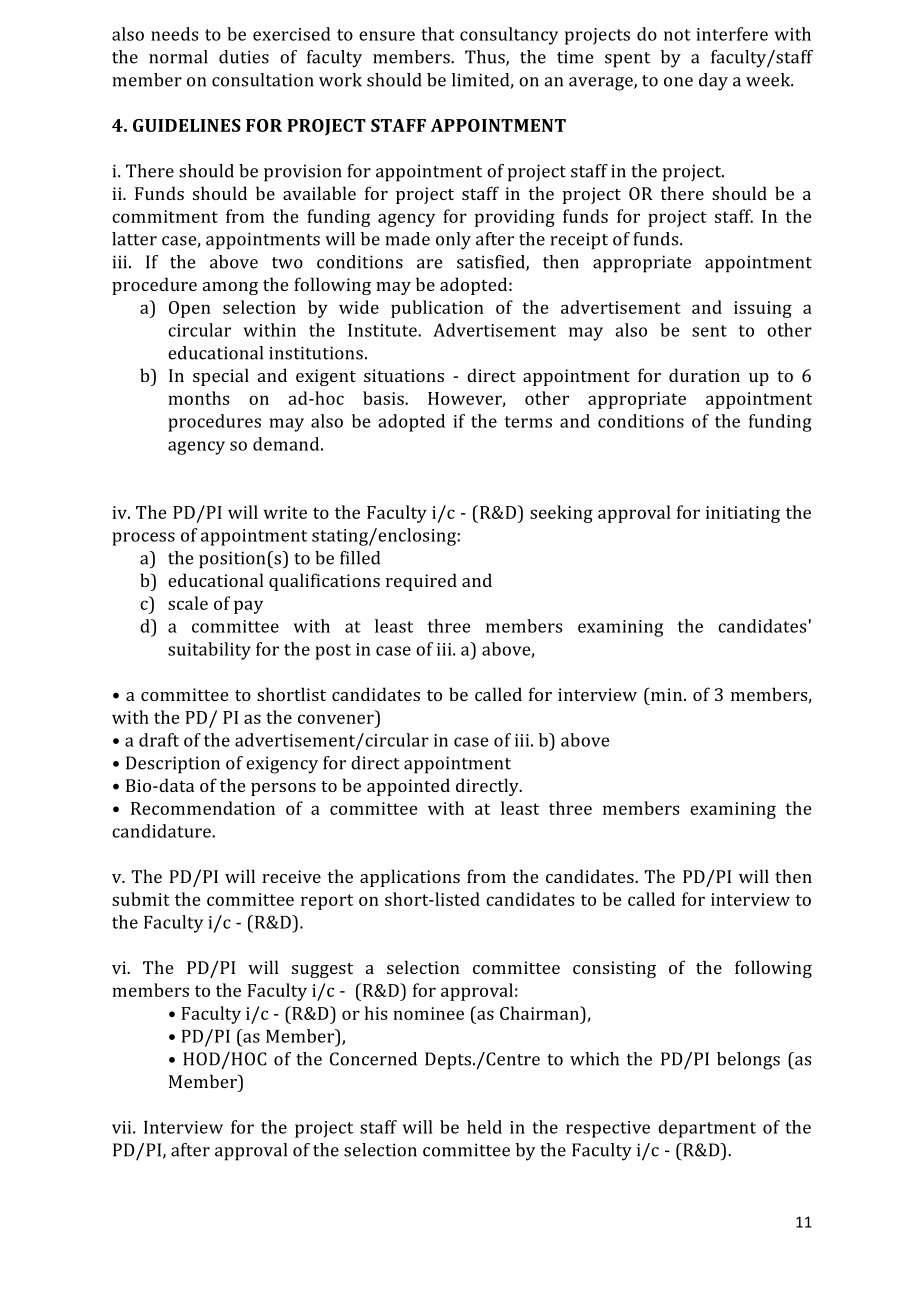 This screenshot has width=924, height=1308. Describe the element at coordinates (486, 58) in the screenshot. I see `Thus` at that location.
